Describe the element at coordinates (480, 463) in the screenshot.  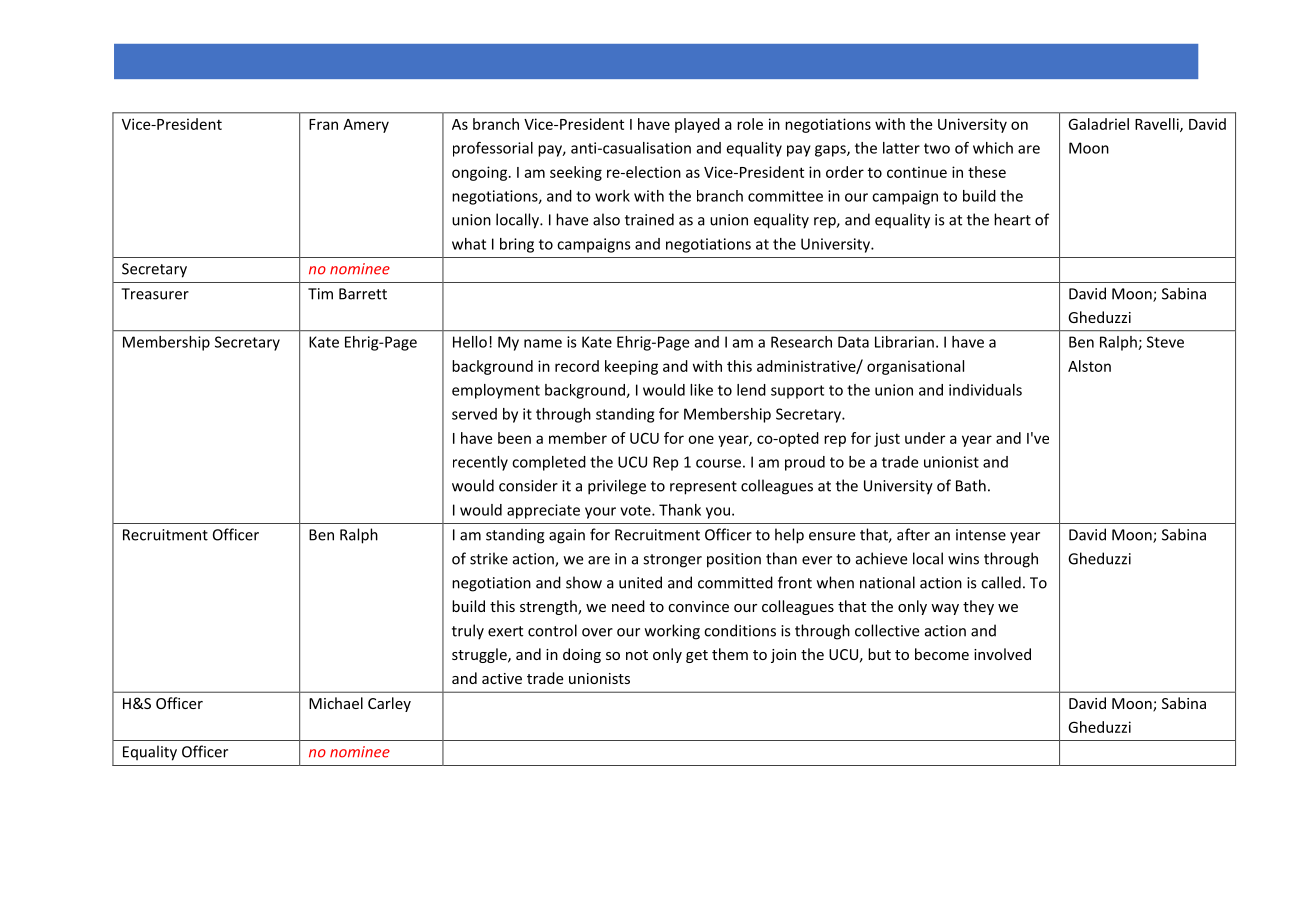
I see `recently` at that location.
